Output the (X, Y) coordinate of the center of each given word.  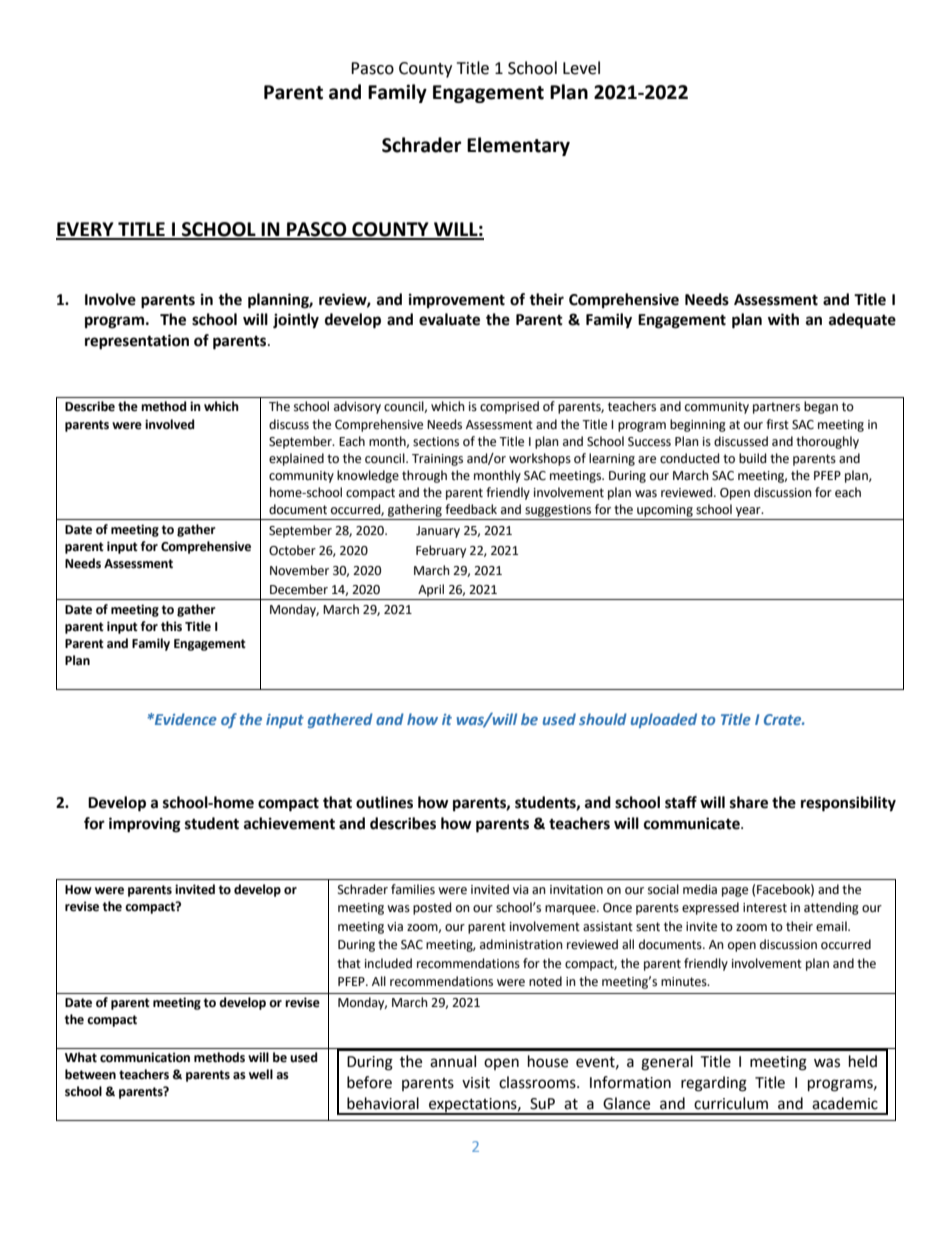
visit (476, 1083)
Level (581, 68)
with (783, 319)
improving (145, 825)
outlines (384, 802)
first (777, 424)
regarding (714, 1084)
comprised (509, 407)
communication (145, 1057)
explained (296, 459)
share (749, 802)
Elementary (518, 146)
